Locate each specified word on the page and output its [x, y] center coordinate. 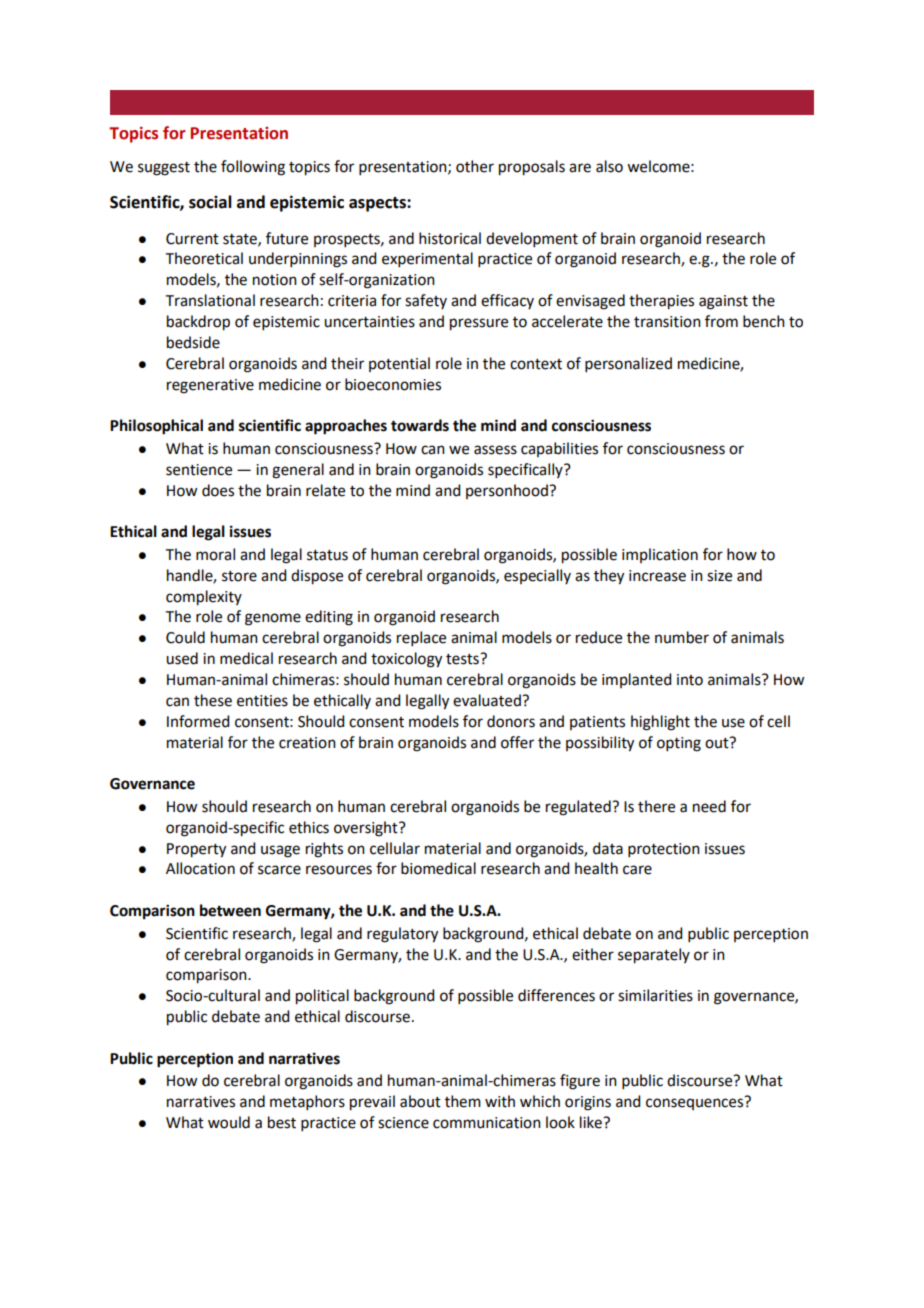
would [229, 1122]
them [463, 1101]
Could [185, 637]
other [475, 166]
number [682, 637]
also [609, 166]
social [210, 202]
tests [463, 659]
